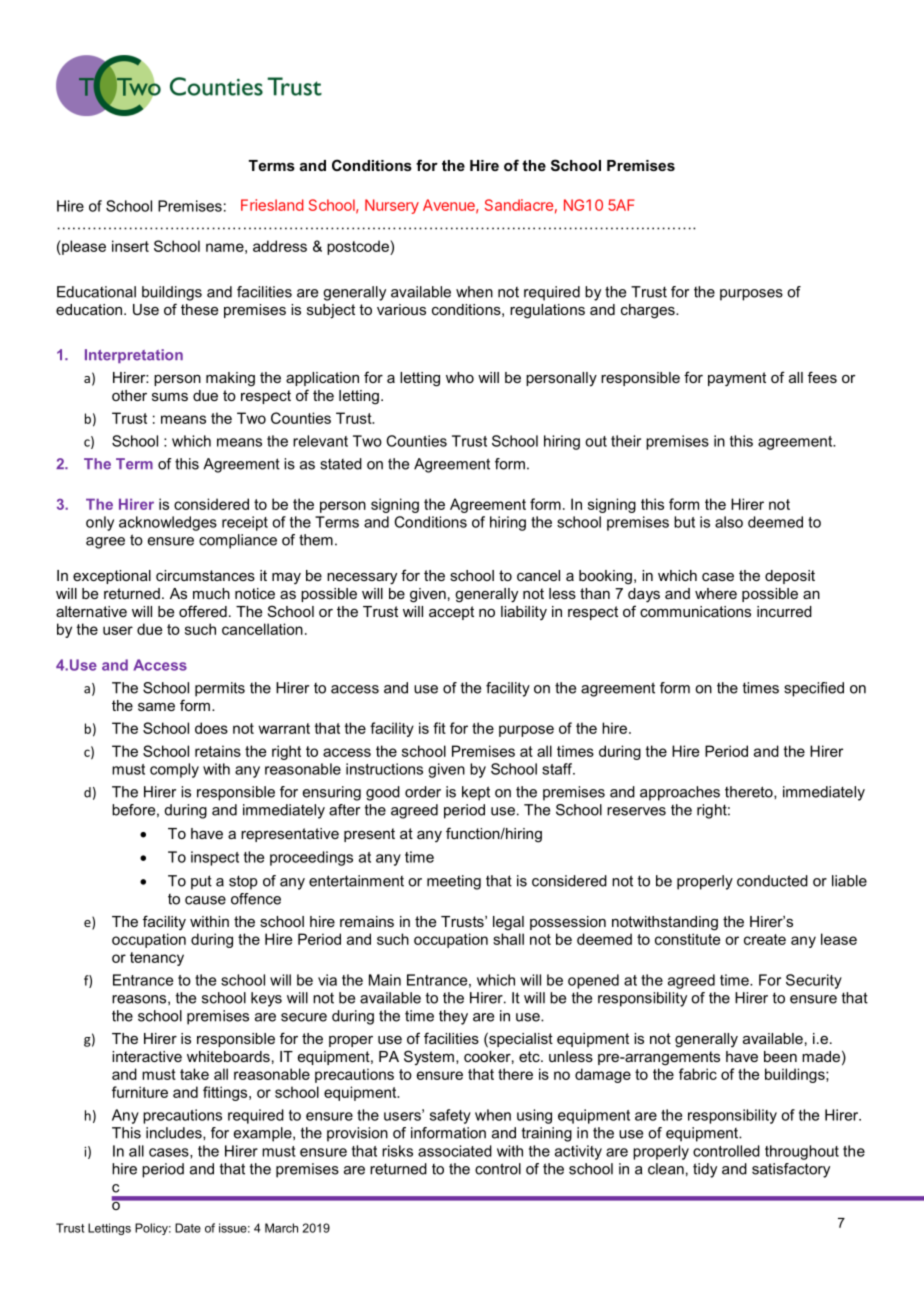 This page has width=924, height=1308. I want to click on charges, so click(649, 311).
